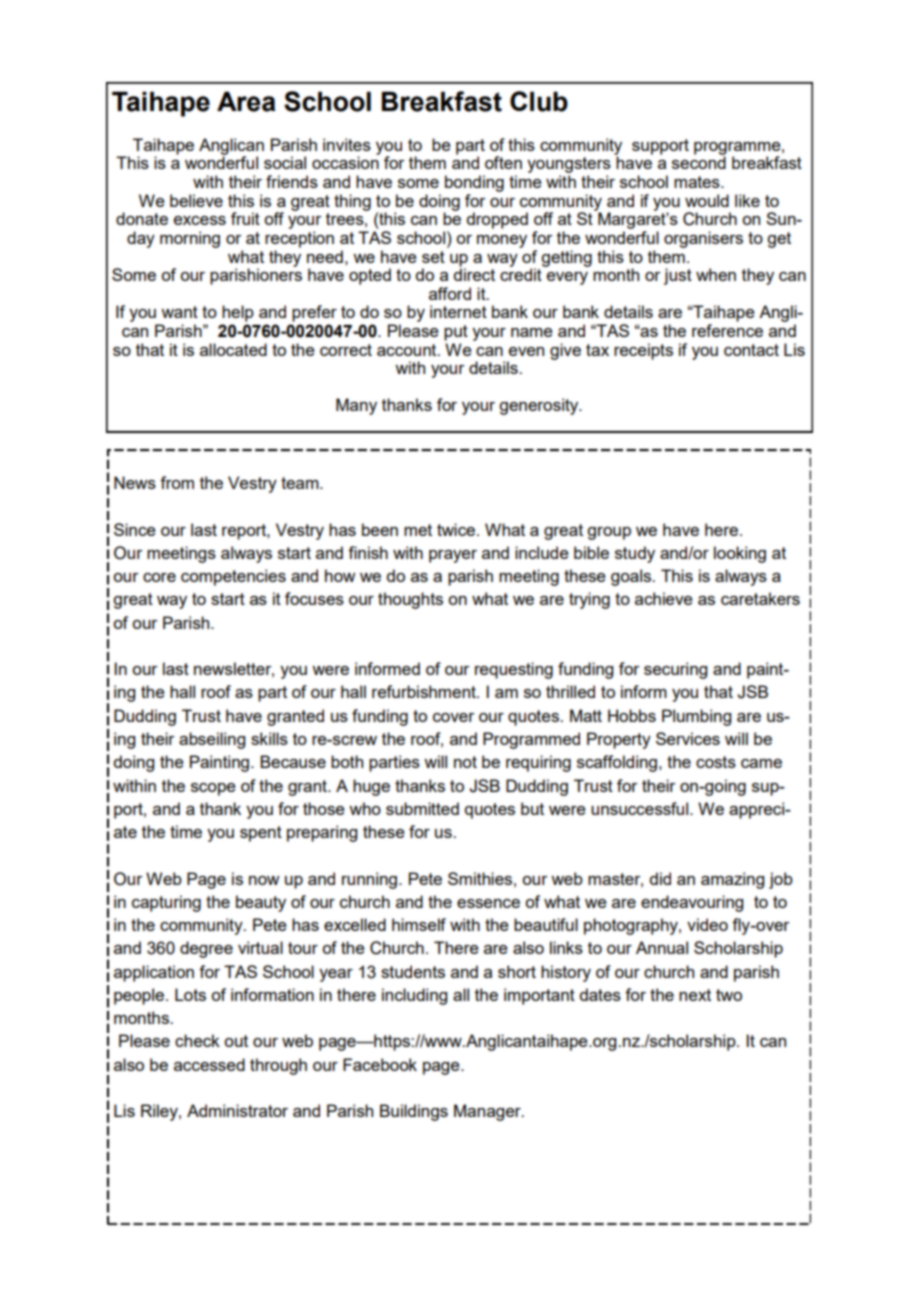  I want to click on second, so click(699, 162).
